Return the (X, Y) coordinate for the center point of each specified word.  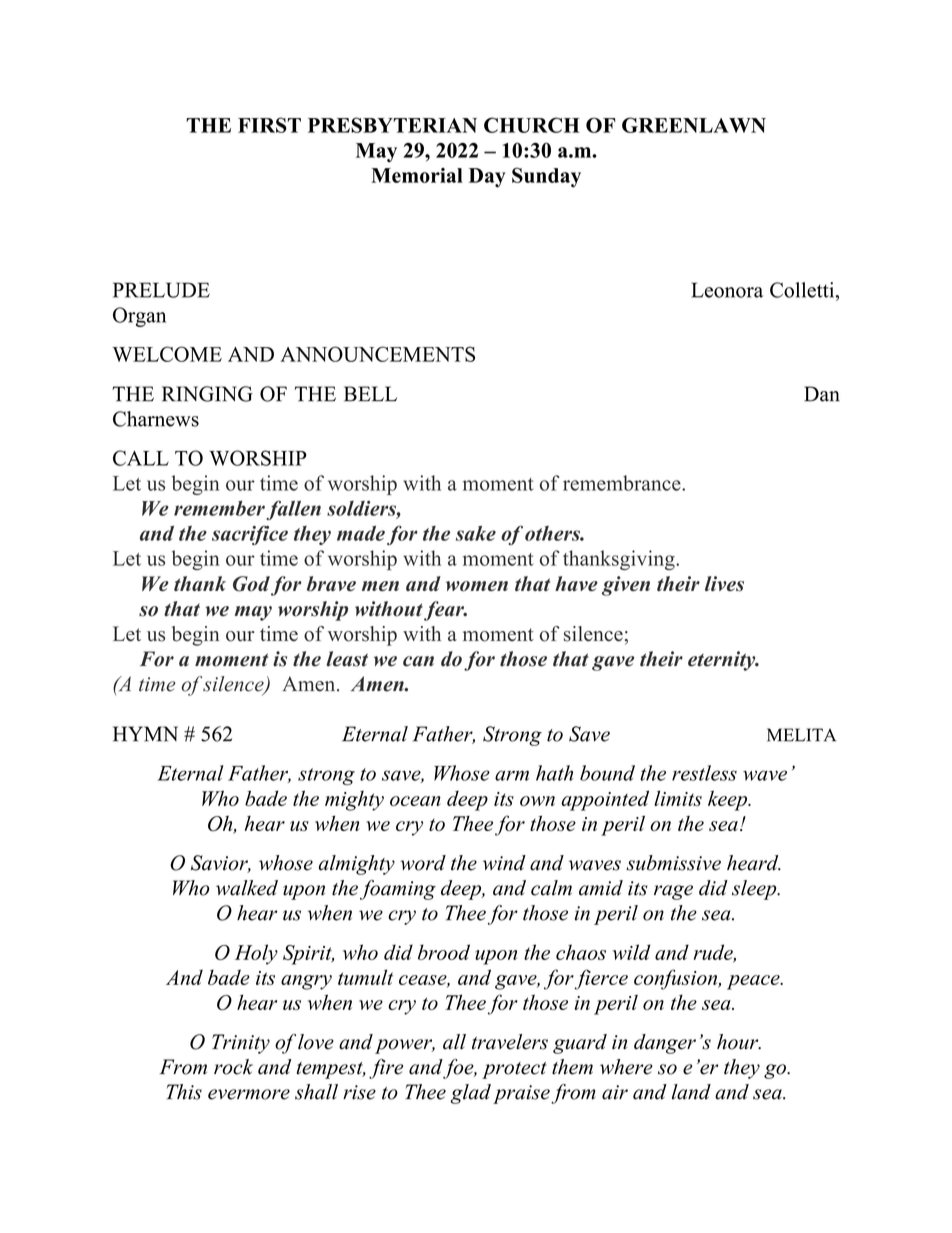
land (691, 1092)
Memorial (417, 175)
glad (470, 1094)
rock (233, 1067)
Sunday (546, 177)
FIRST (269, 125)
